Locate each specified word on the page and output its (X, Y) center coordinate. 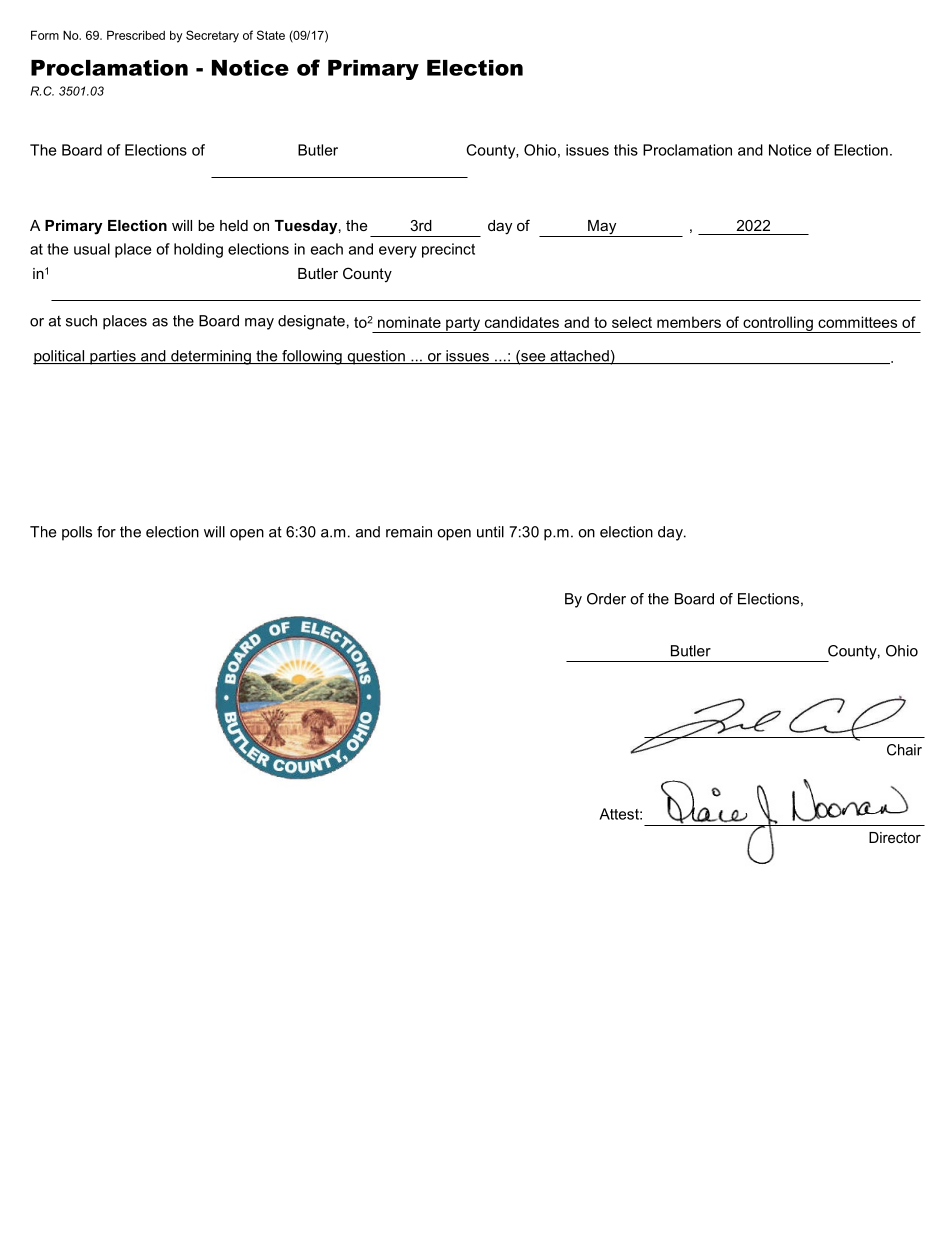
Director (895, 837)
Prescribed (136, 35)
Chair (904, 750)
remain (409, 532)
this (626, 150)
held (234, 225)
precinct (448, 250)
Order (606, 599)
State (271, 35)
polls (77, 533)
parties (113, 357)
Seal (275, 718)
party (463, 325)
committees (857, 322)
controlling (778, 324)
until (490, 532)
